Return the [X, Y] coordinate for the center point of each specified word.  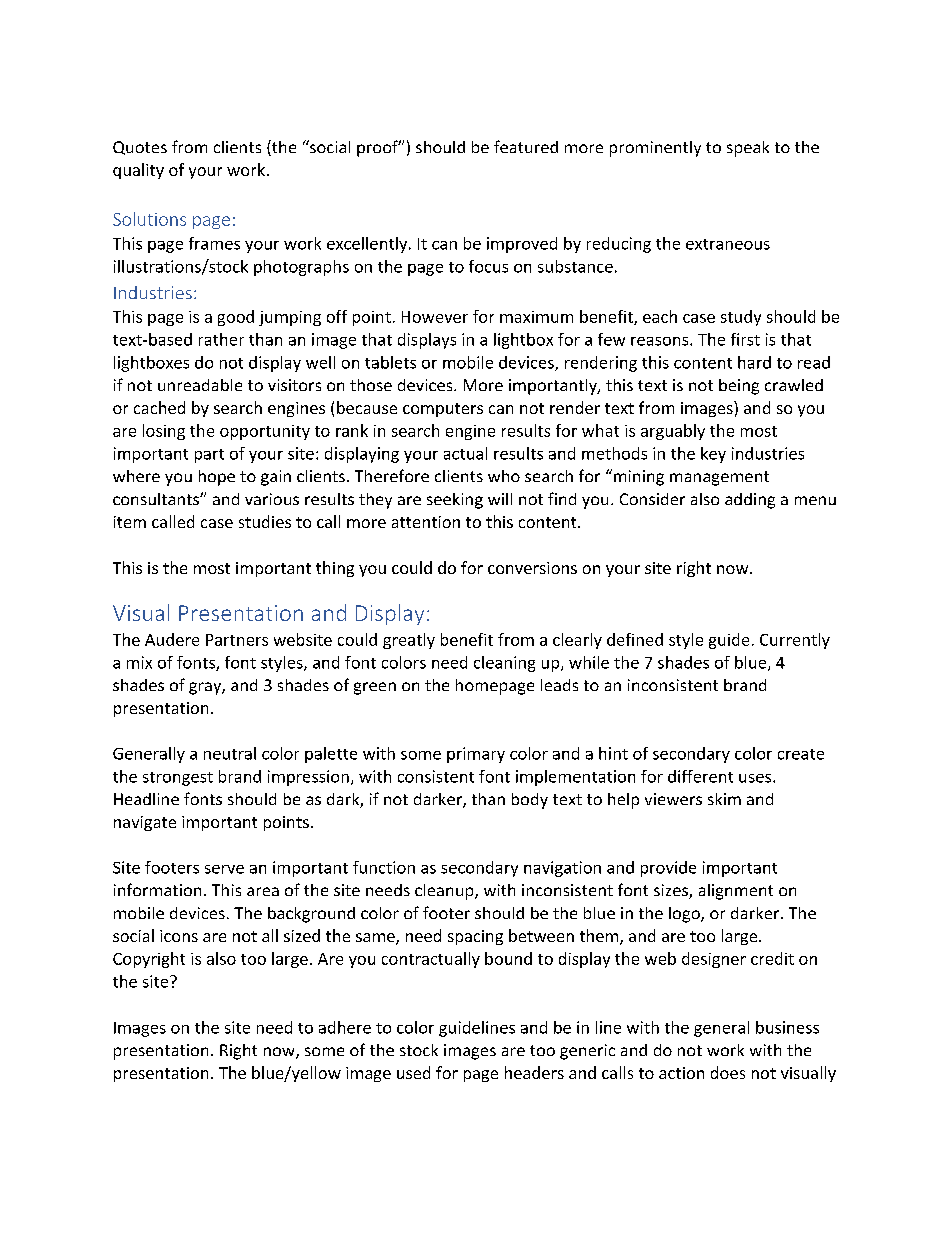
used [413, 1072]
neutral [230, 753]
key [713, 455]
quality [138, 171]
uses [756, 778]
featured [526, 146]
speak [748, 149]
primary [476, 755]
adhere [345, 1027]
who [504, 476]
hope [217, 478]
